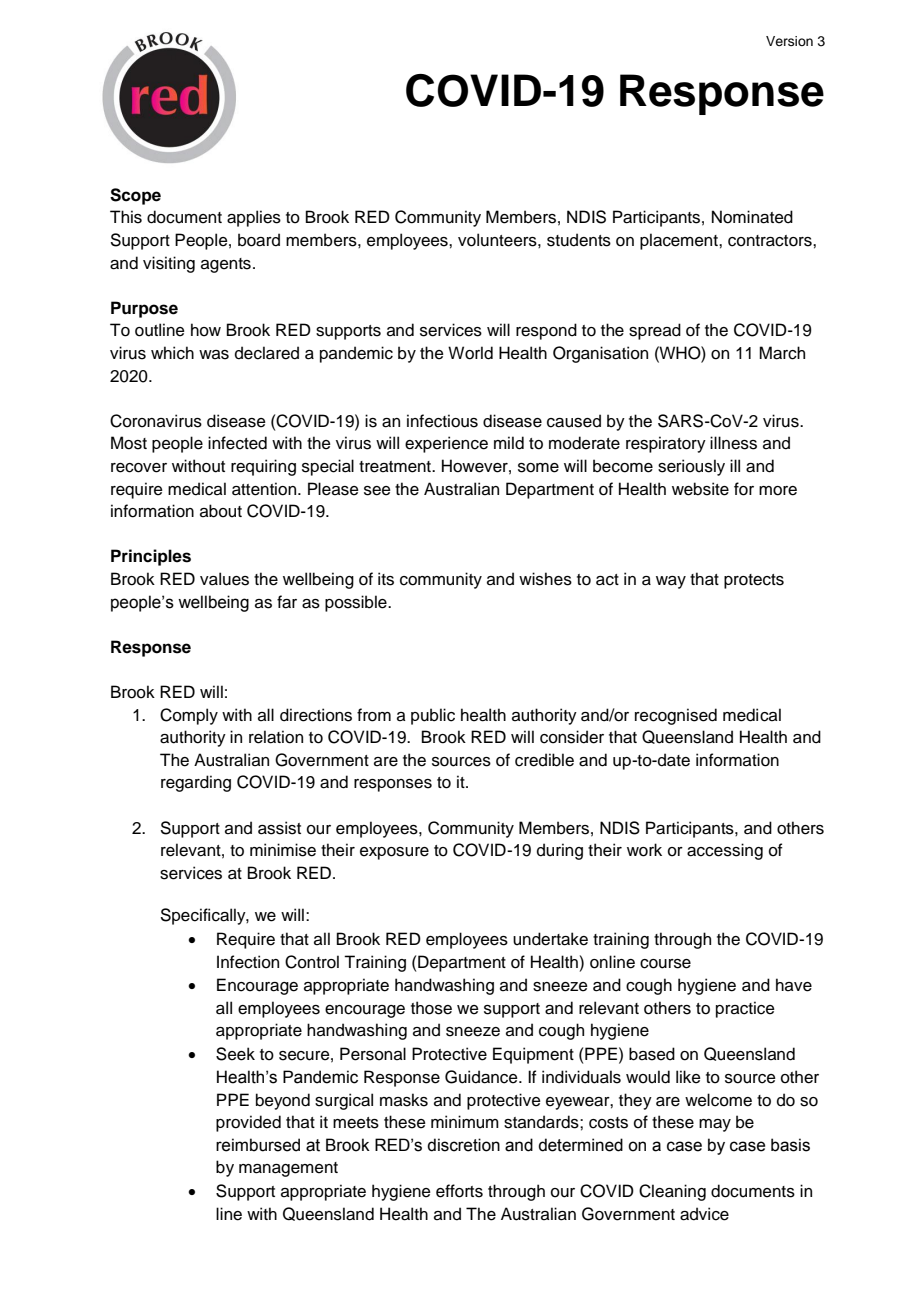  I want to click on spread, so click(655, 331).
